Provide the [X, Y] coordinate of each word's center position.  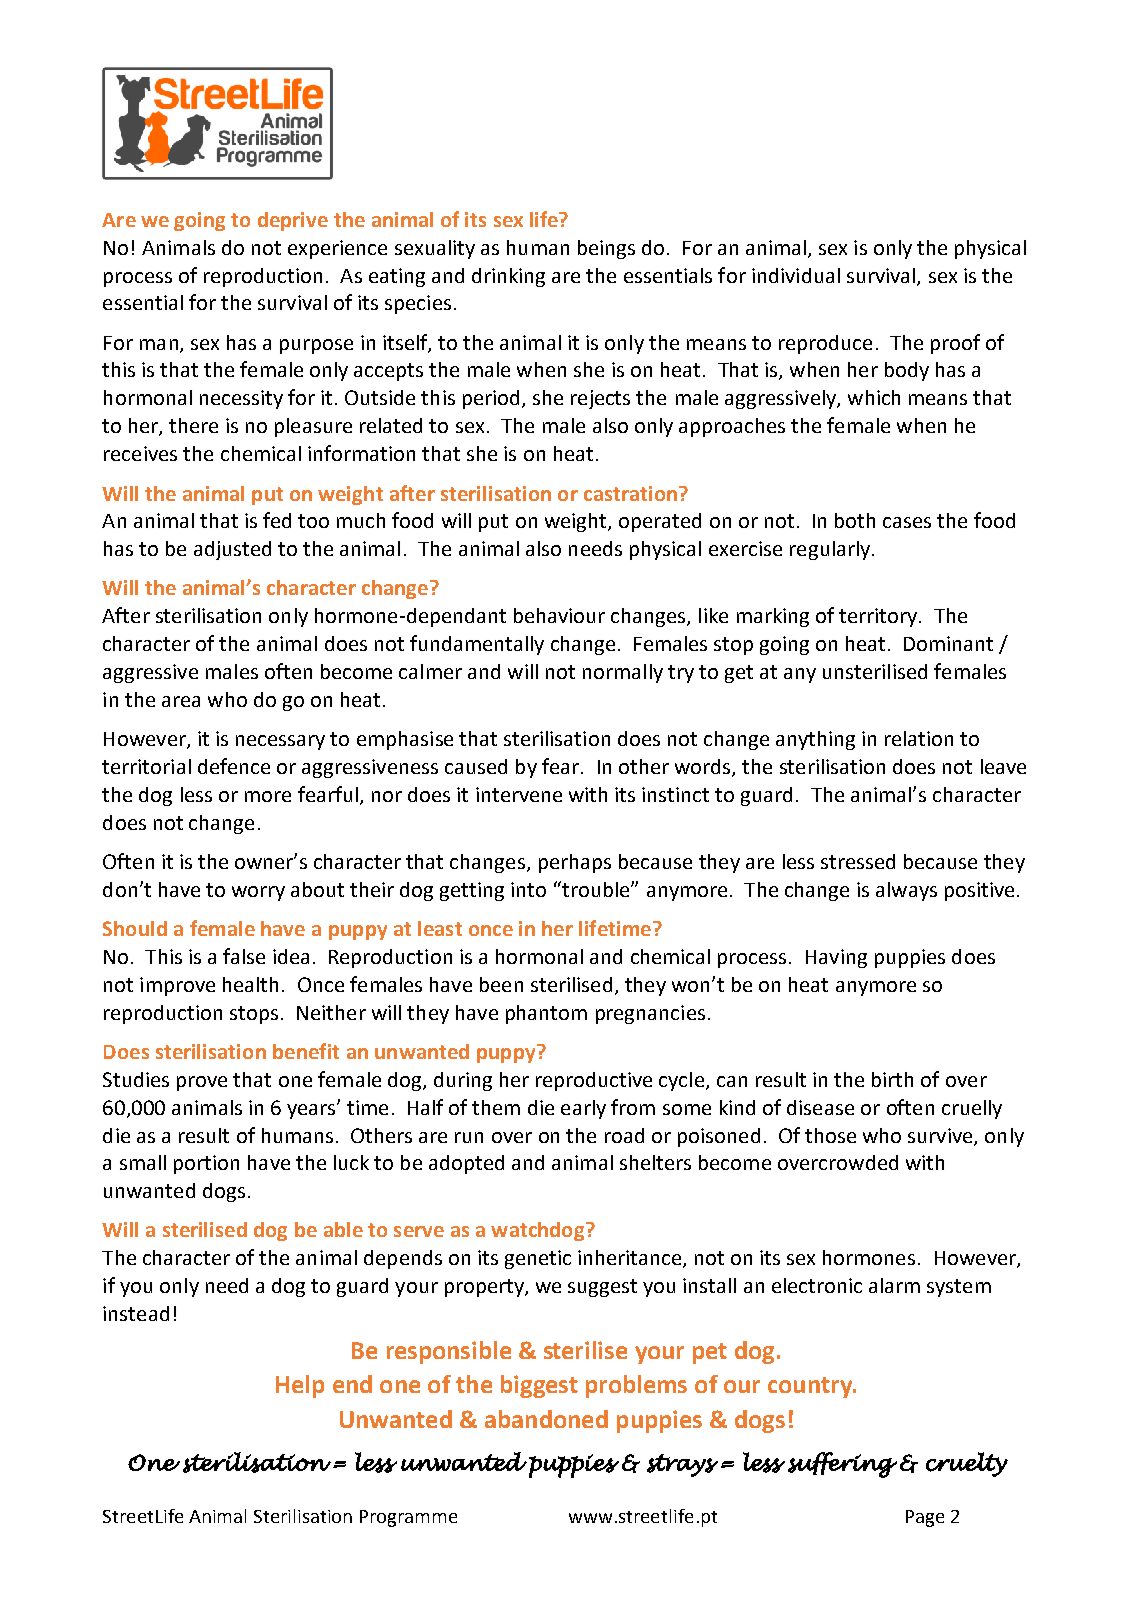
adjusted [232, 550]
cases [907, 522]
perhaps [575, 863]
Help [300, 1386]
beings [606, 249]
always [906, 891]
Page [925, 1518]
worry [258, 893]
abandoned [546, 1419]
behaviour [559, 615]
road [624, 1135]
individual [796, 275]
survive [941, 1136]
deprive [293, 221]
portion [206, 1164]
